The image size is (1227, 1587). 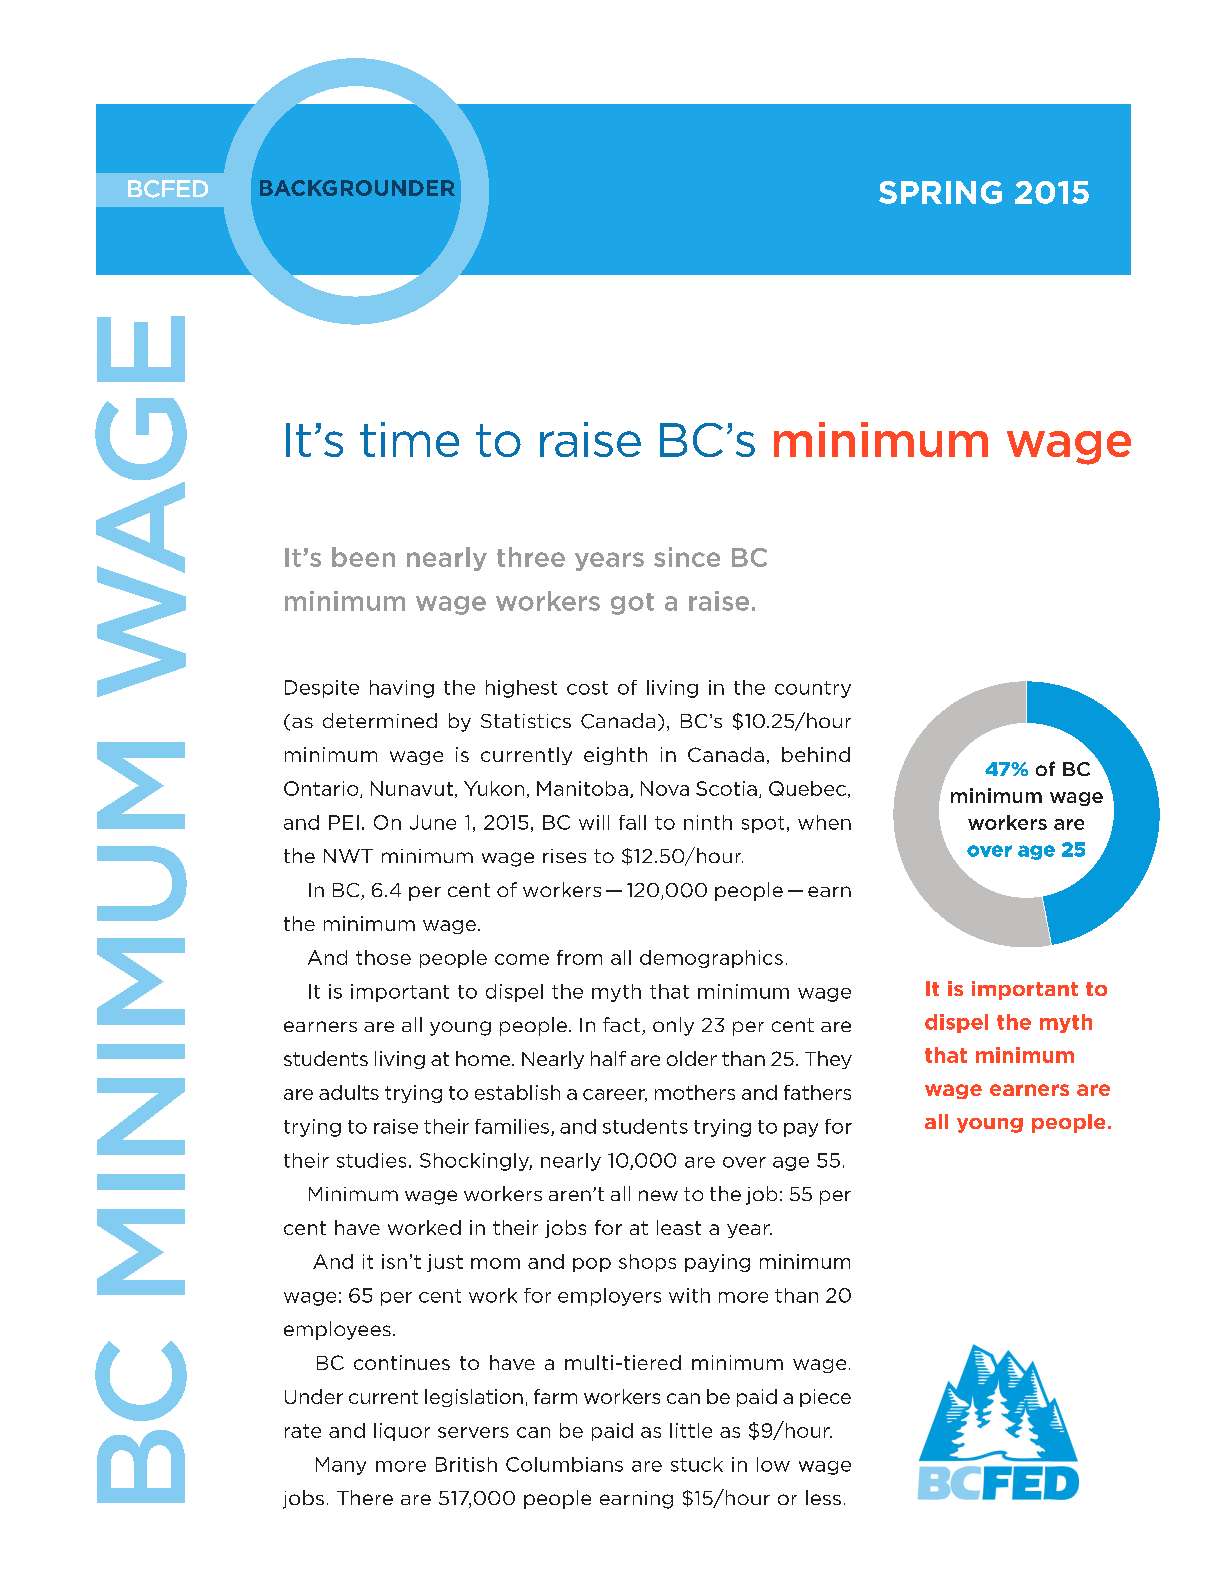 I want to click on NWT, so click(x=348, y=856).
